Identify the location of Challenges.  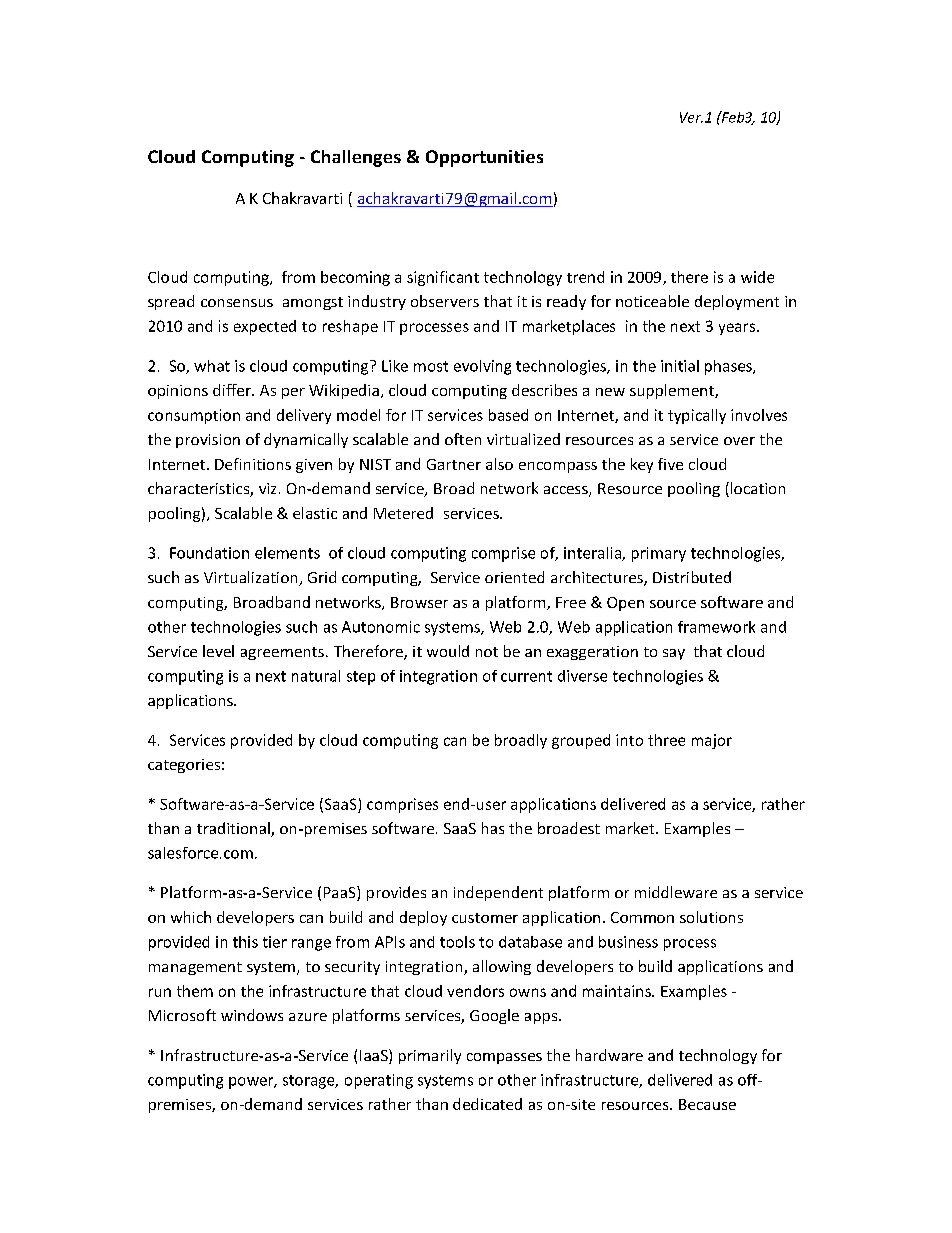
(356, 158).
